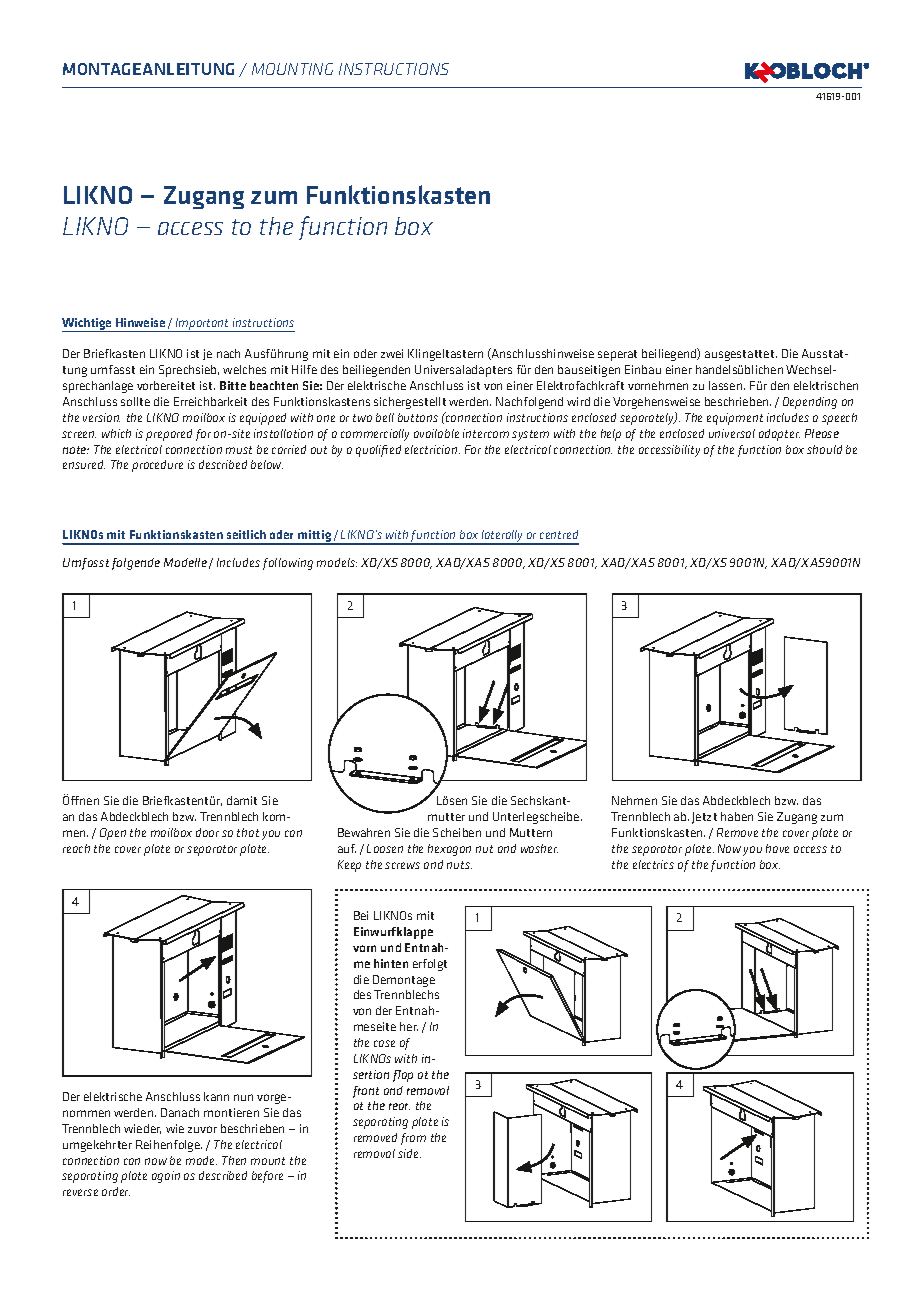 This screenshot has height=1311, width=924. I want to click on Important, so click(203, 325).
